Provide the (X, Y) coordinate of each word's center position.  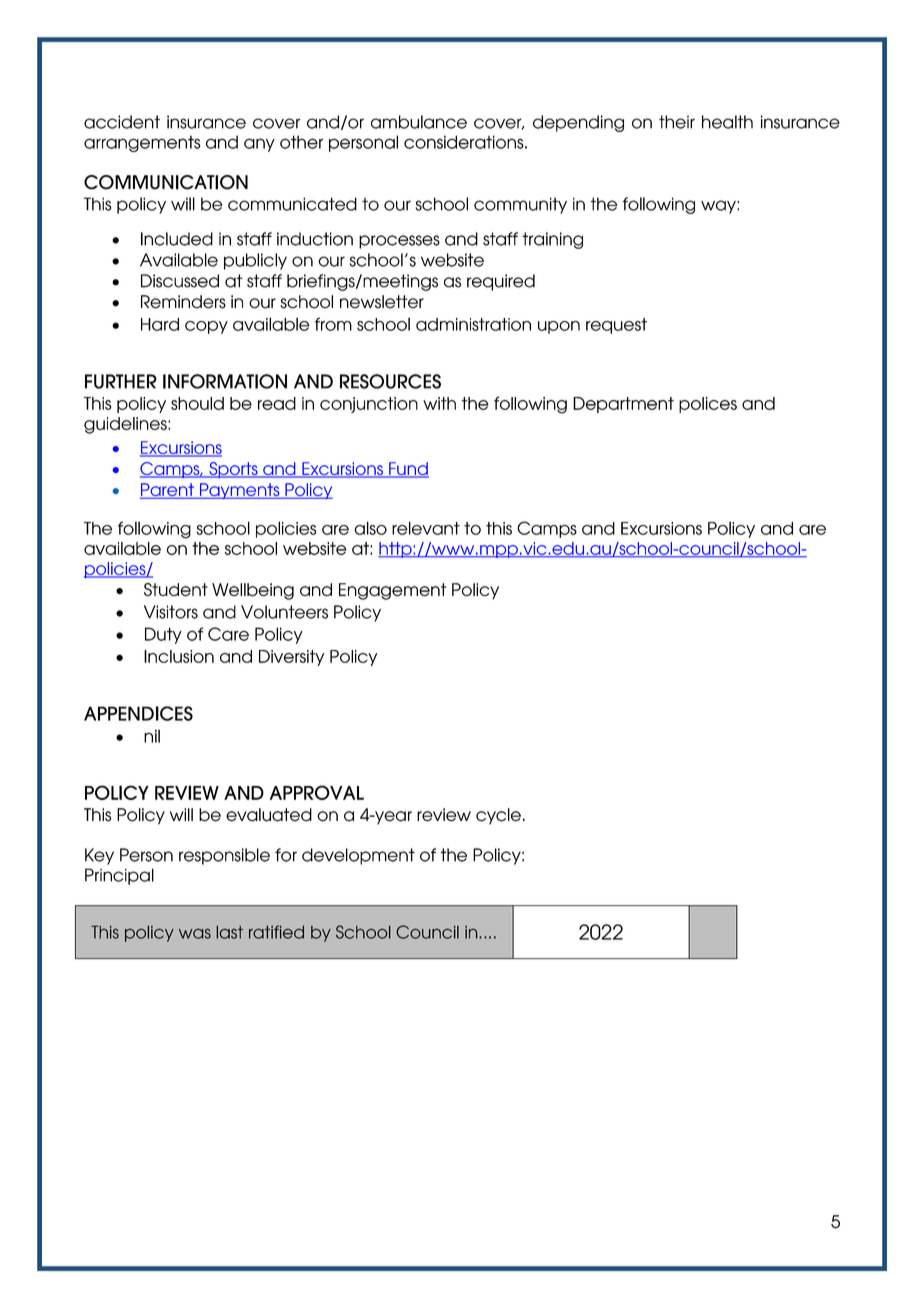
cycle (498, 816)
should (197, 403)
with (439, 403)
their (677, 122)
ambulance (419, 122)
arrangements (142, 143)
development (358, 856)
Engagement (392, 591)
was (195, 933)
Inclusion (179, 656)
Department (623, 405)
